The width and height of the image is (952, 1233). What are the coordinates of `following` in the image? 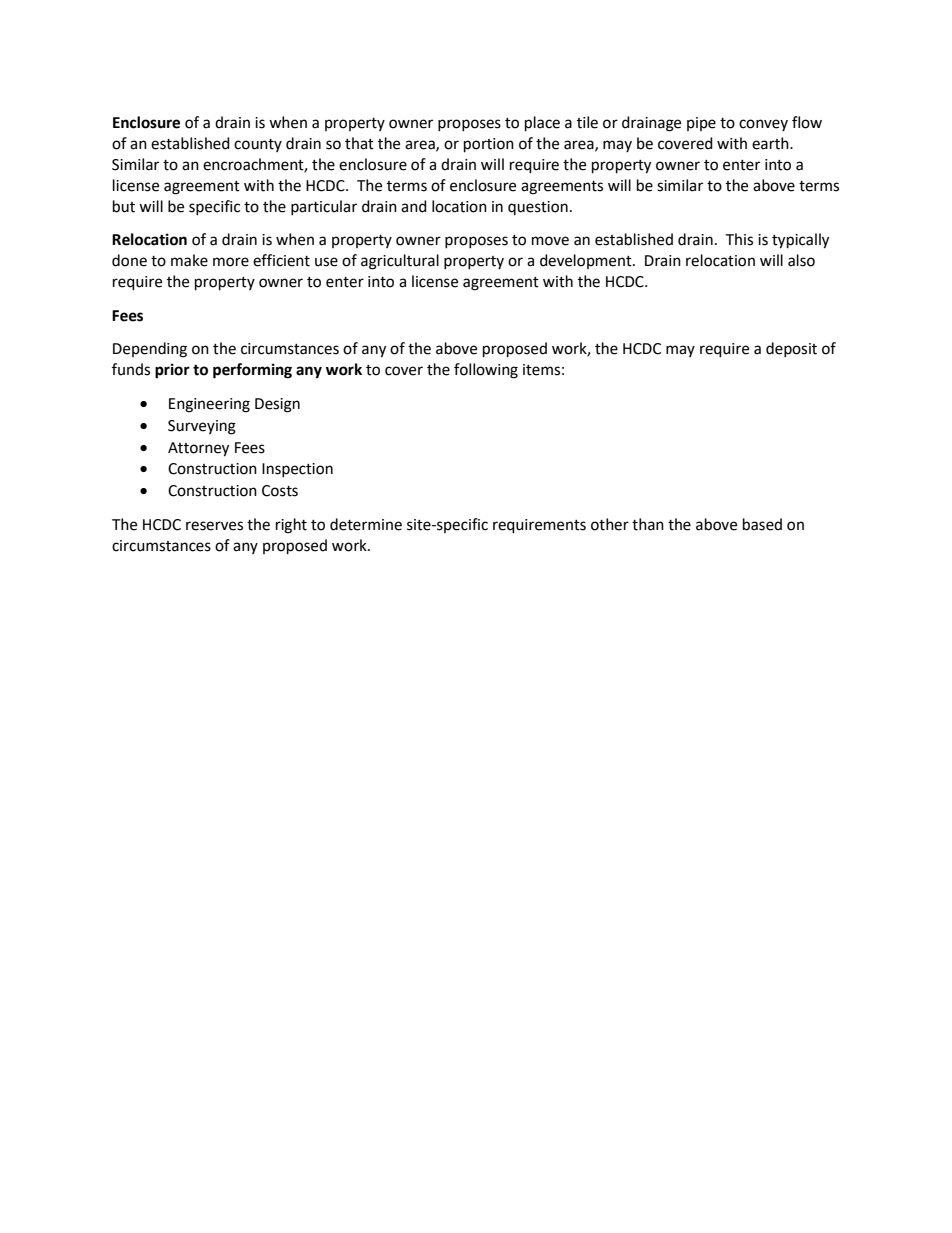 It's located at (486, 371).
